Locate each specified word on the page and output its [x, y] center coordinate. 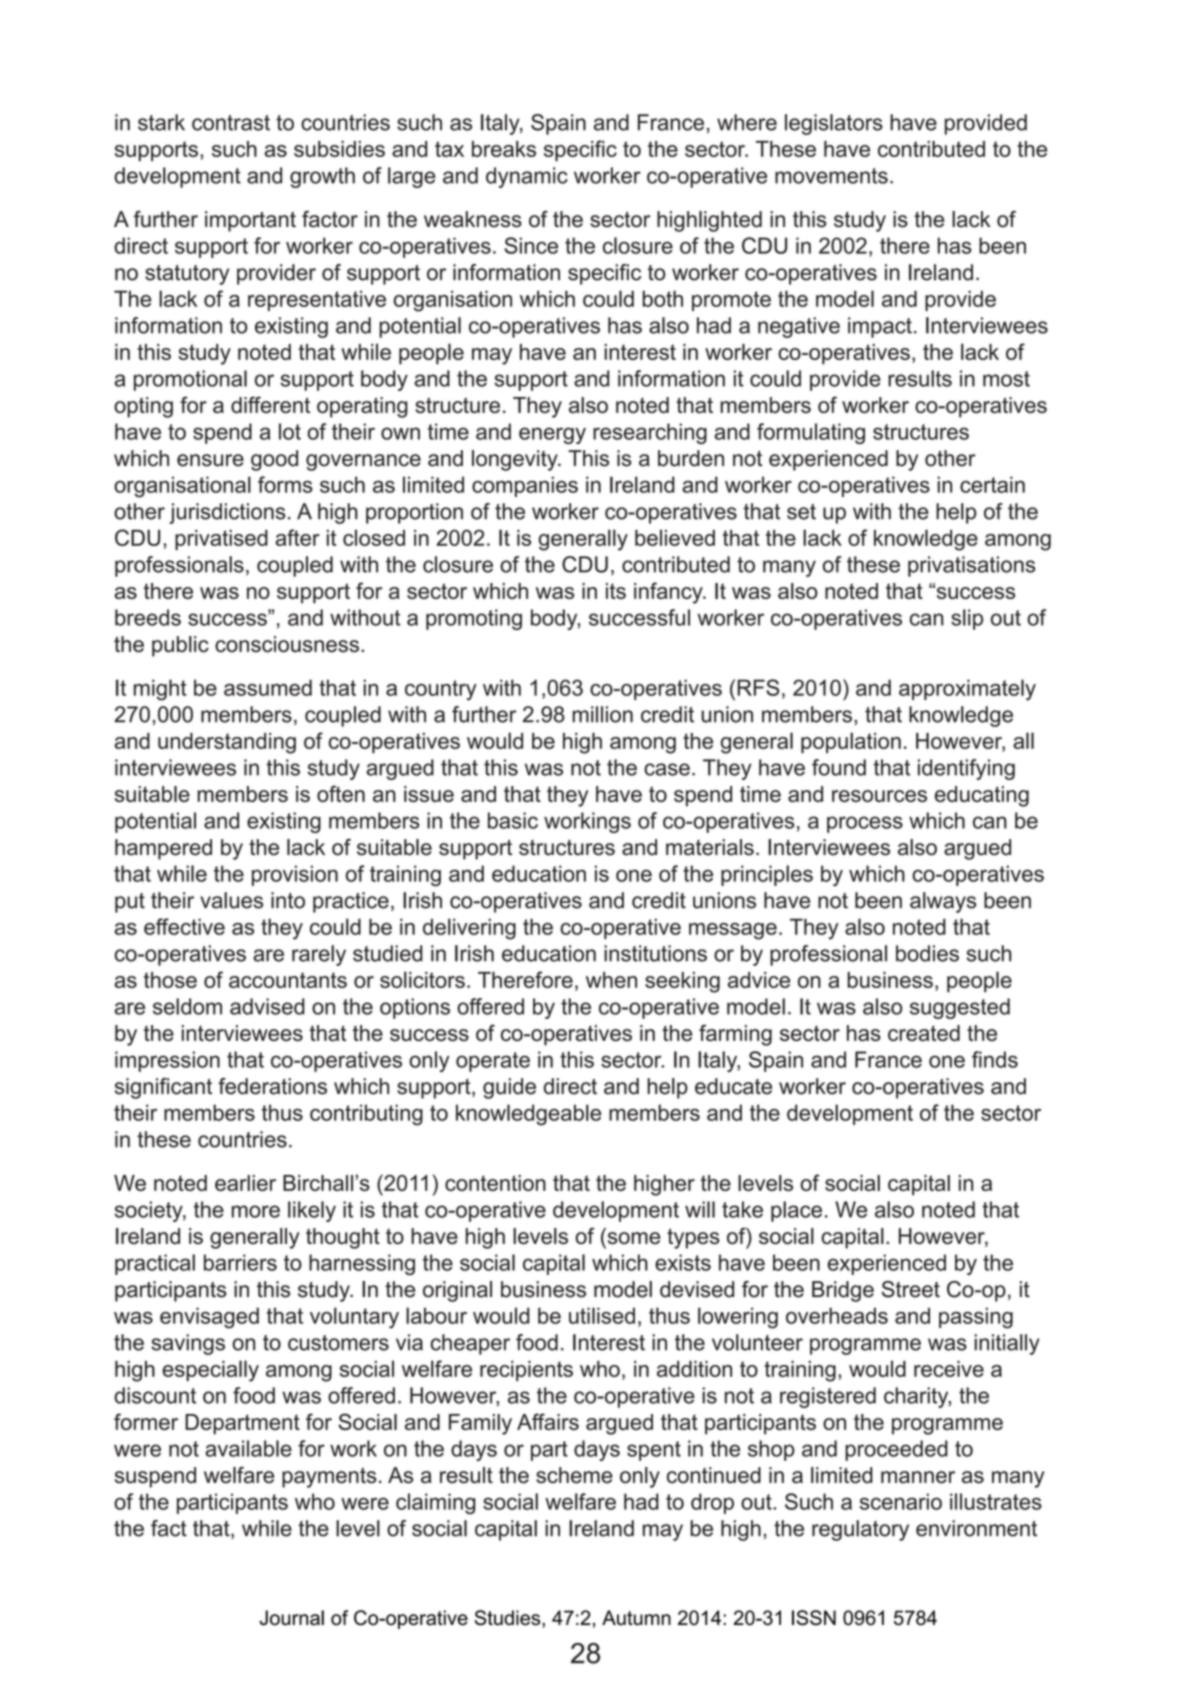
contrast [231, 123]
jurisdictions [227, 513]
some [634, 1238]
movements [831, 176]
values [231, 900]
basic [513, 820]
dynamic [527, 177]
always [943, 902]
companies [525, 486]
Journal [292, 1618]
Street [911, 1289]
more [256, 1211]
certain [992, 484]
